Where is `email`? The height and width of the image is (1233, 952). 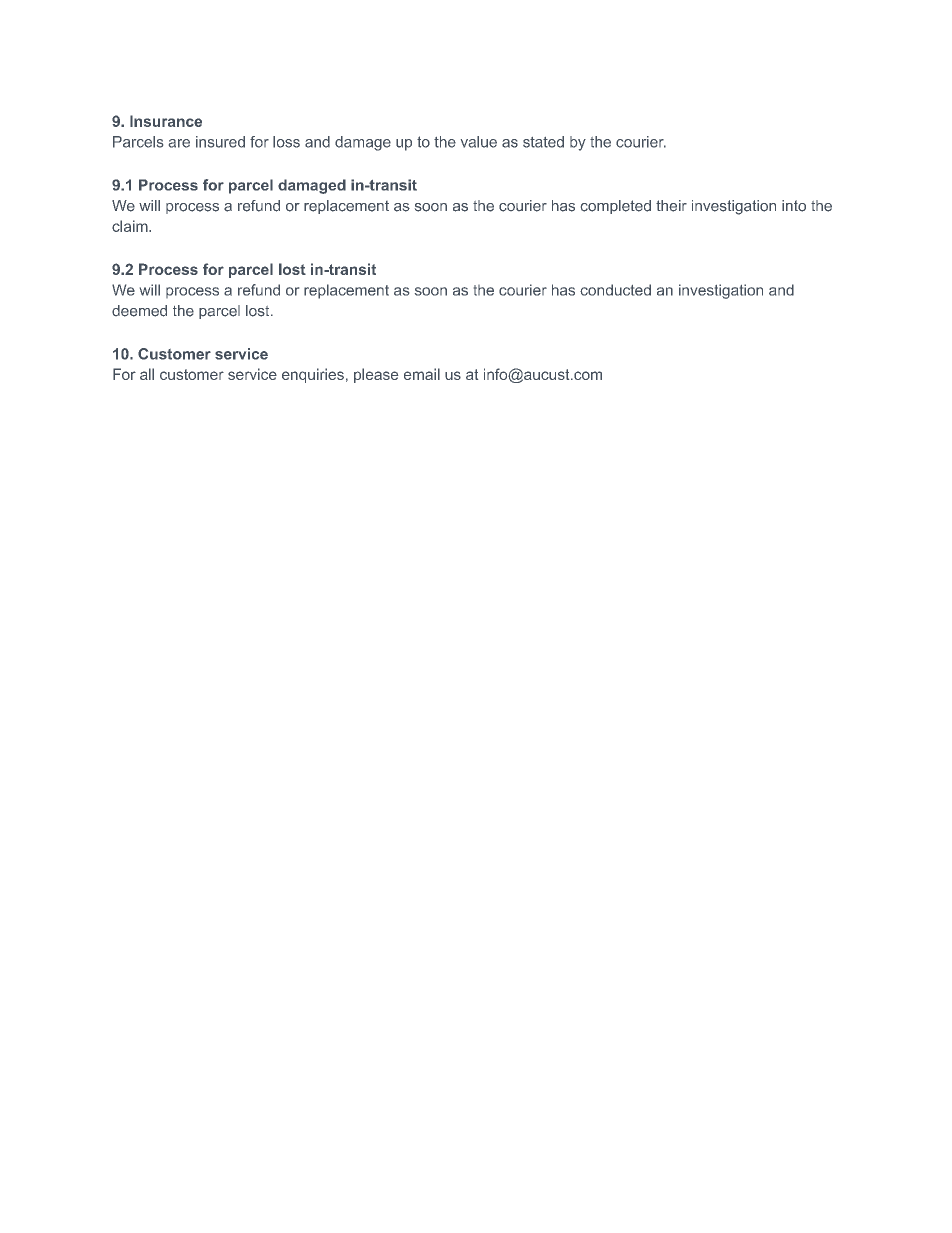
email is located at coordinates (422, 374).
